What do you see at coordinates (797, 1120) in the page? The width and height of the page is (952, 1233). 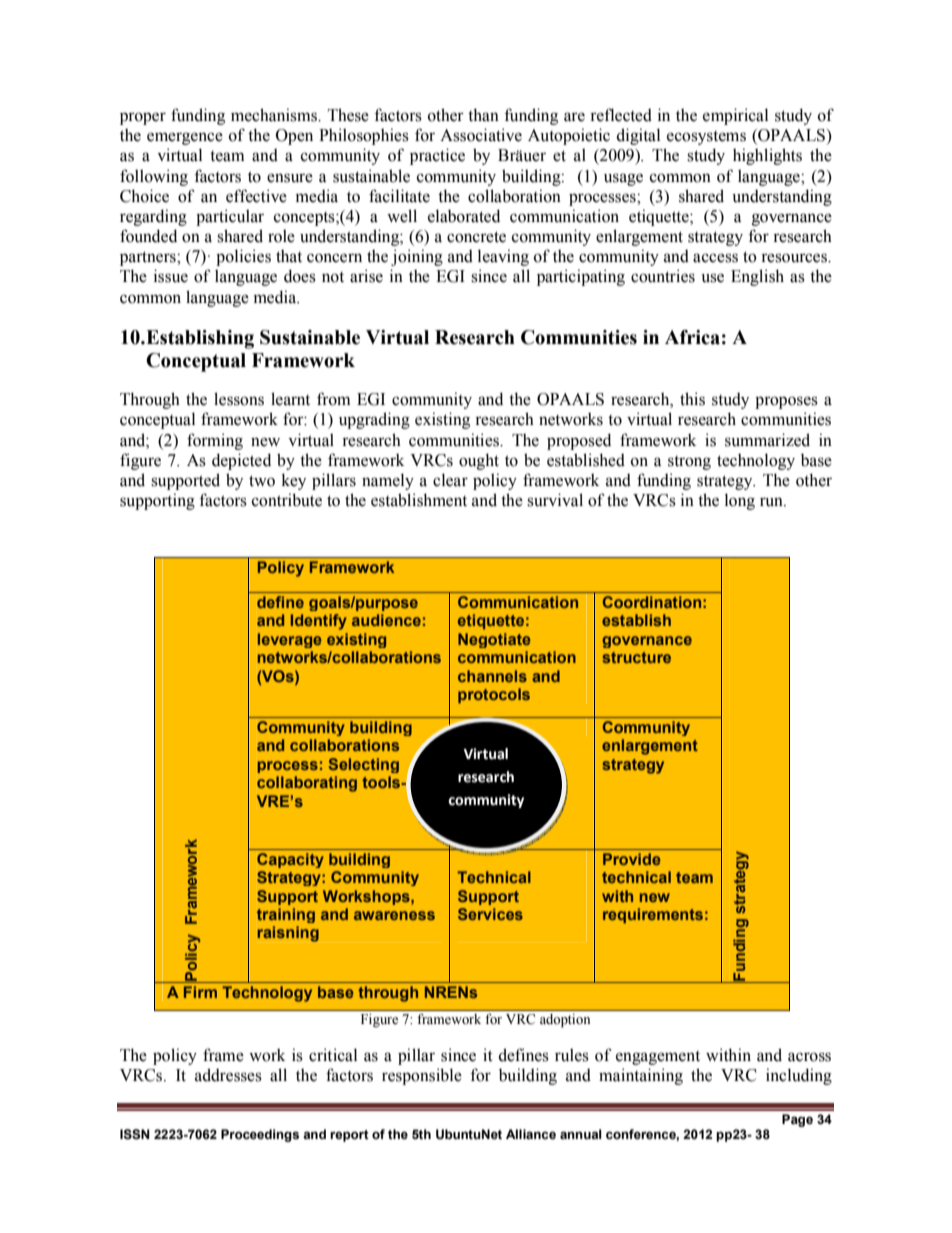 I see `Page` at bounding box center [797, 1120].
